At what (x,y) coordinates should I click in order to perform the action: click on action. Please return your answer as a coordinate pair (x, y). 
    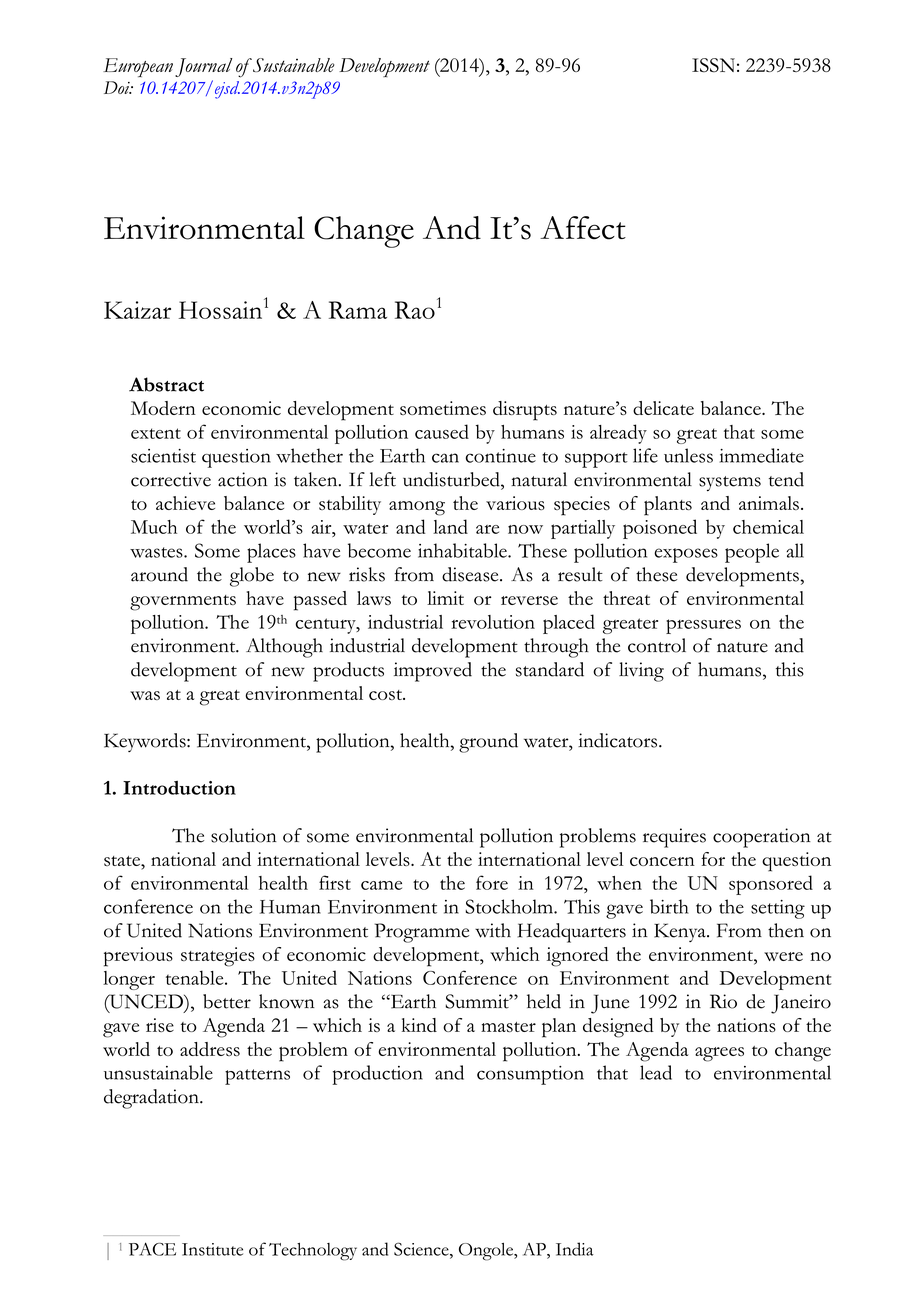
    Looking at the image, I should click on (243, 479).
